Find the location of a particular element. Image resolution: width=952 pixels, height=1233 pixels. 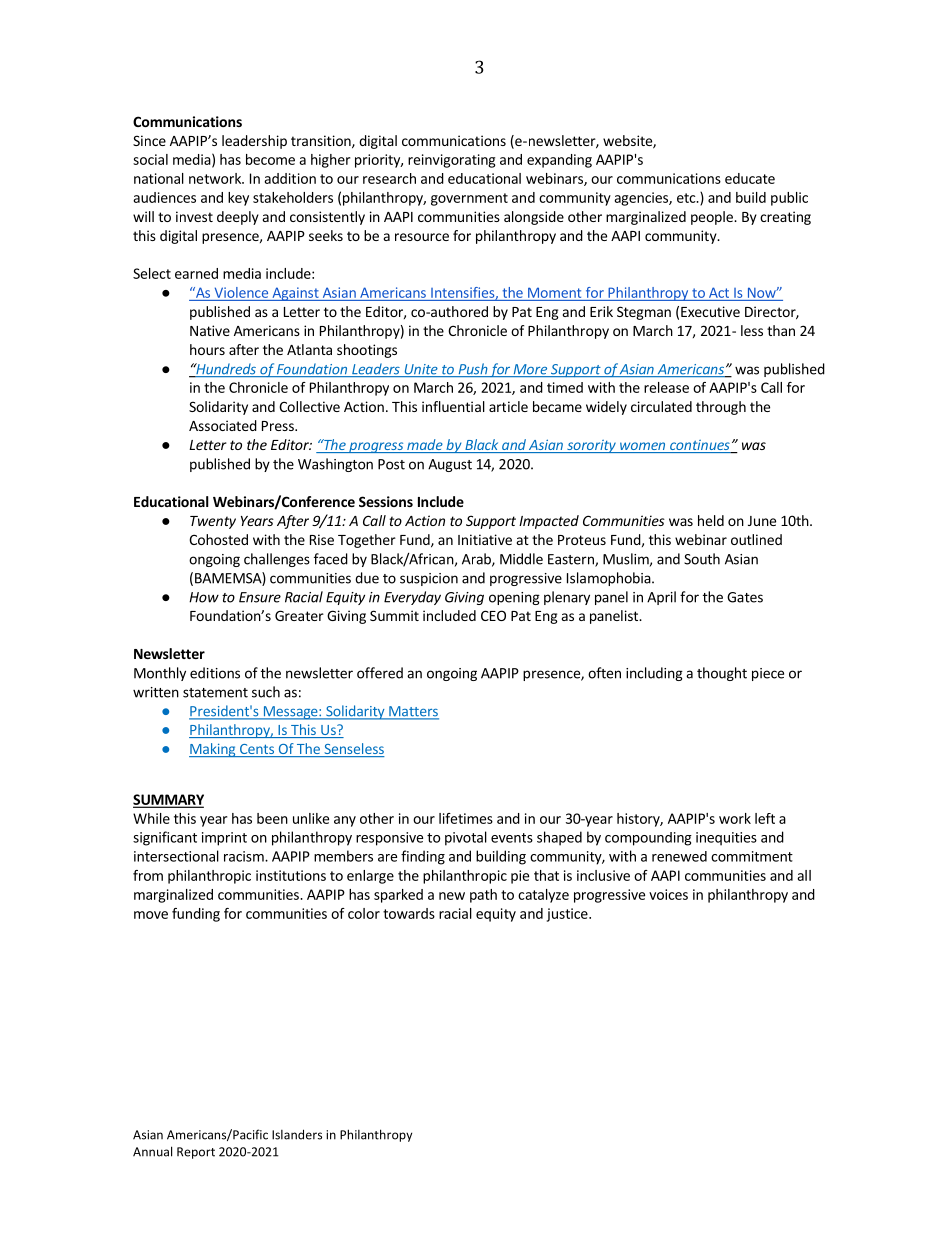

thought is located at coordinates (722, 674).
